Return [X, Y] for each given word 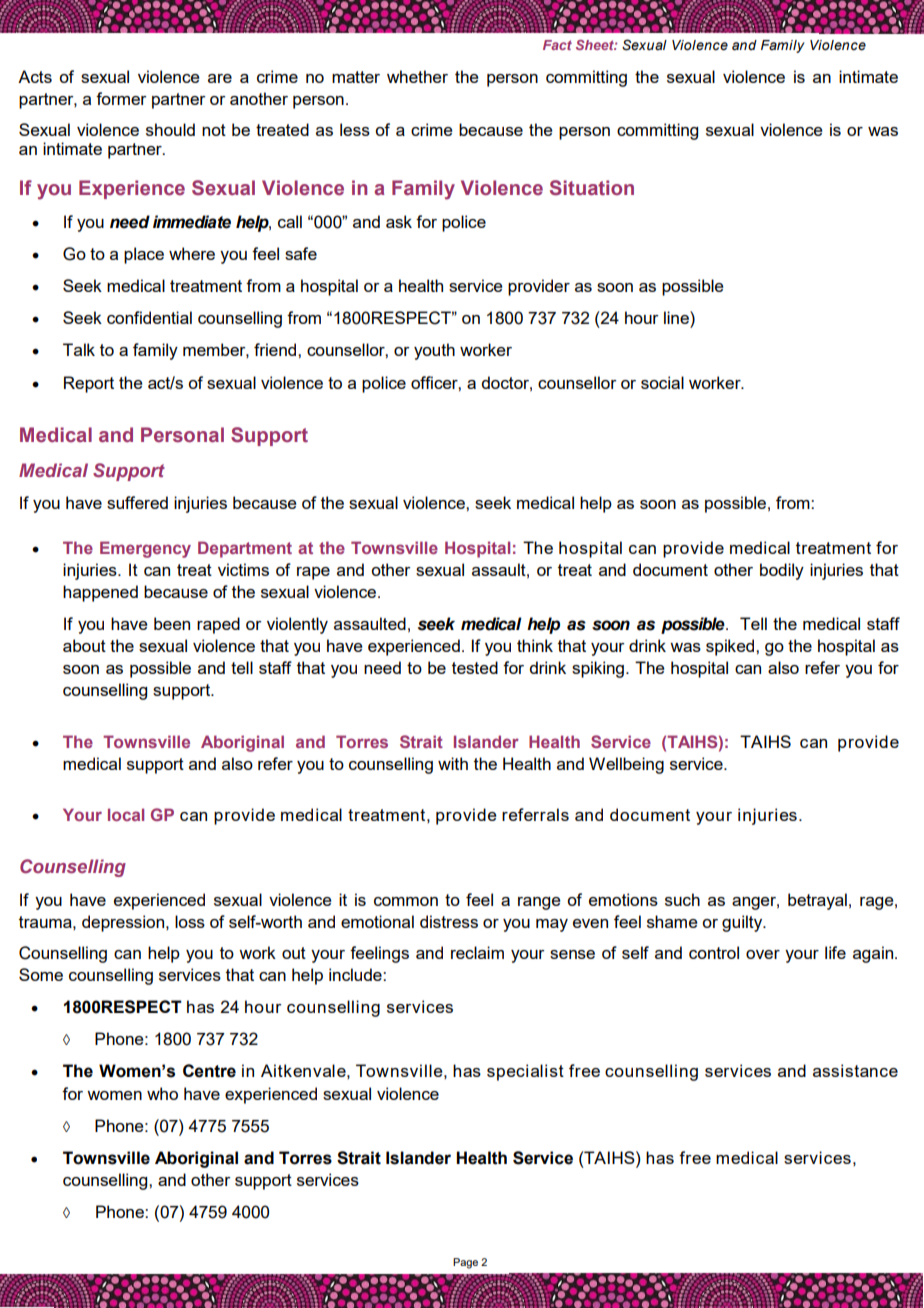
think [535, 645]
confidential [149, 317]
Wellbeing [626, 765]
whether [417, 76]
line [677, 317]
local [126, 814]
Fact [557, 45]
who [162, 1093]
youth [434, 351]
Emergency [145, 549]
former [121, 98]
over [763, 954]
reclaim [477, 952]
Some [41, 974]
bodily [782, 571]
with [453, 763]
